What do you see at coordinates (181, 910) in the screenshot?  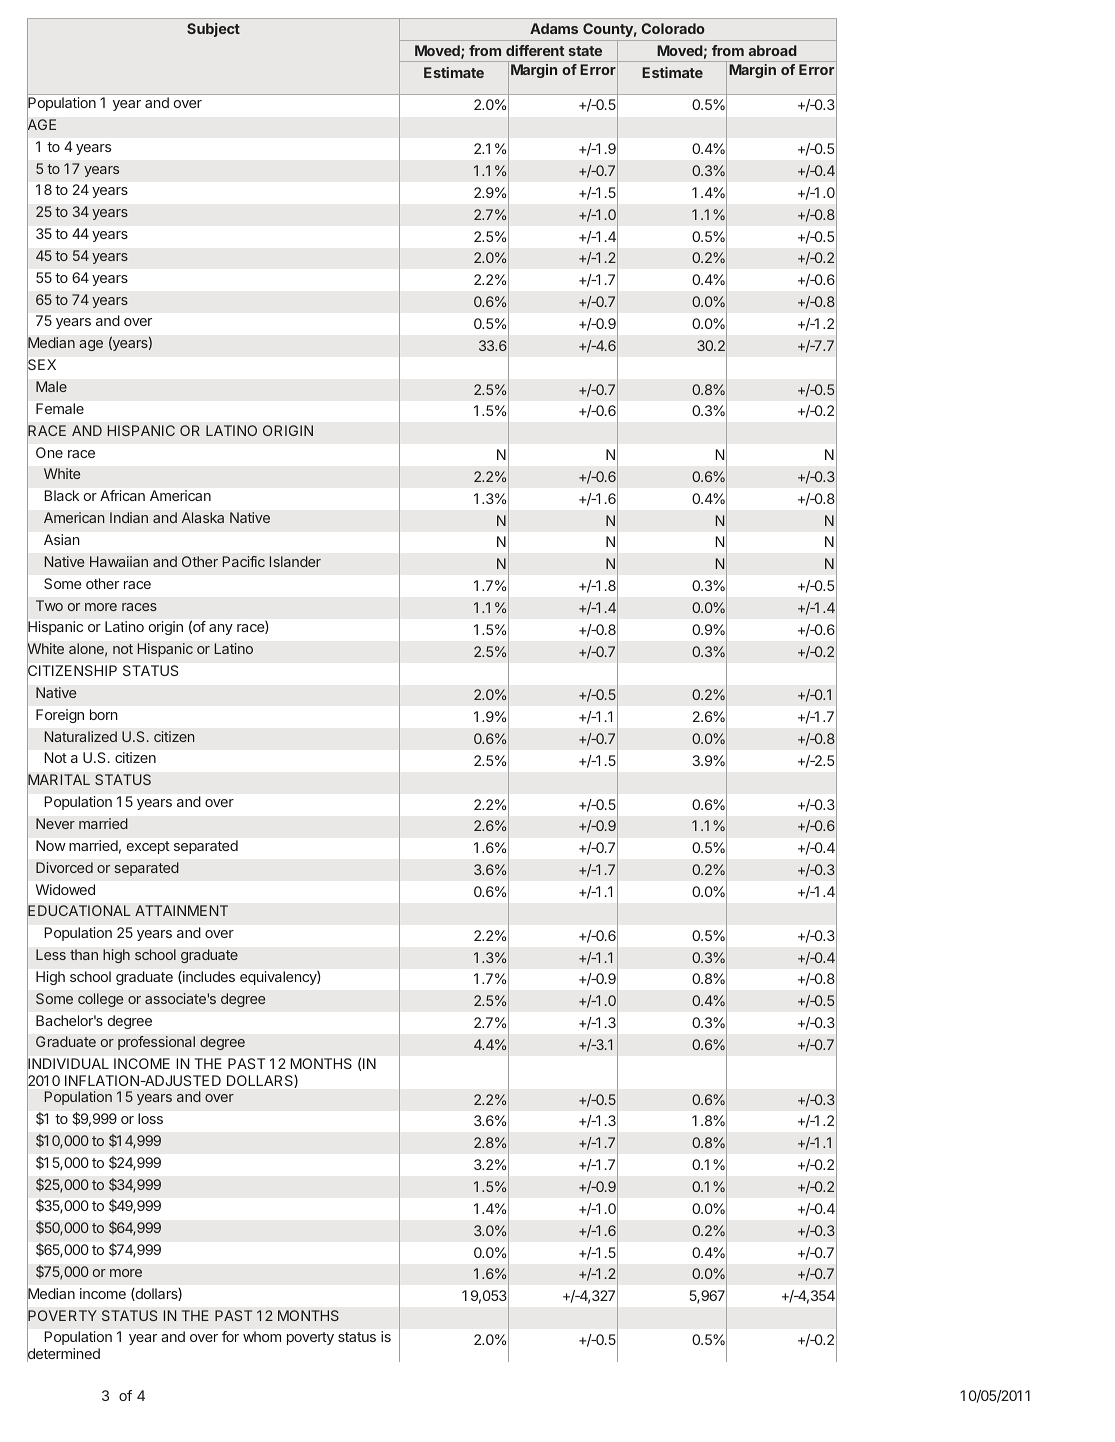 I see `ATTAINMENT` at bounding box center [181, 910].
